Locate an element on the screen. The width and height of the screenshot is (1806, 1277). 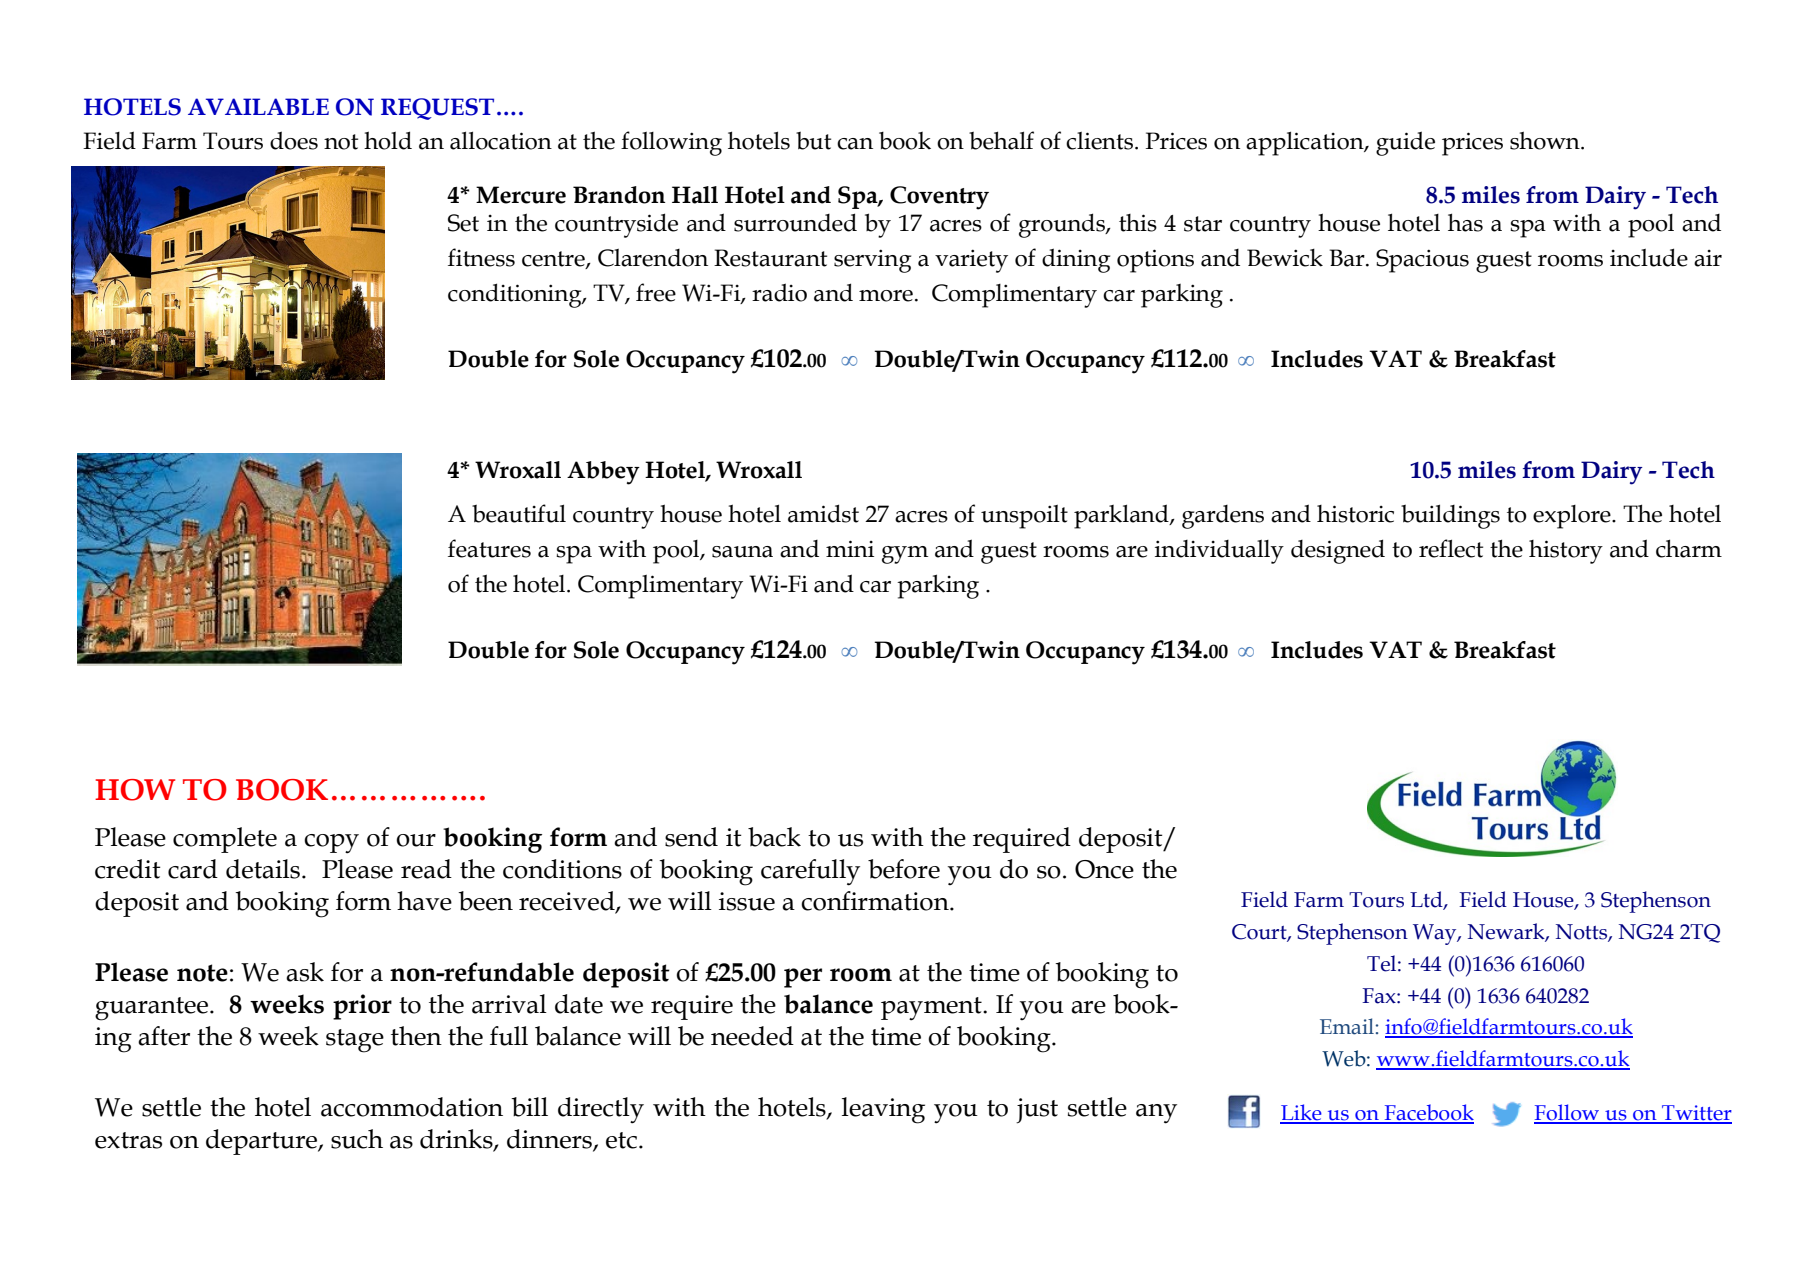
shown is located at coordinates (1546, 140).
